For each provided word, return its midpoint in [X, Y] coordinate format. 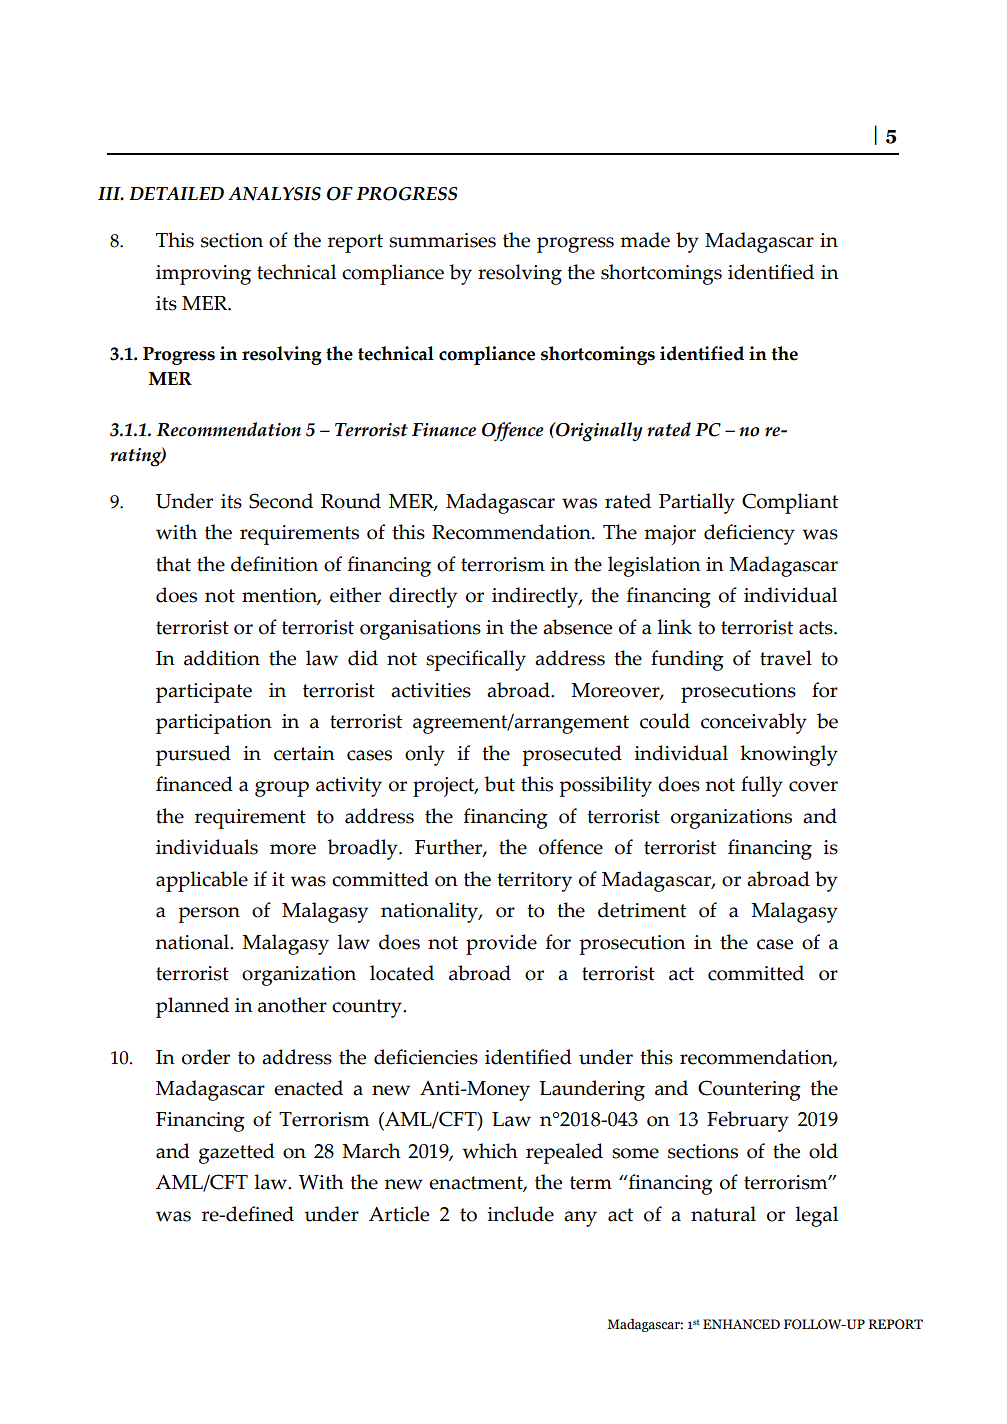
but [499, 784]
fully [762, 786]
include [520, 1214]
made [645, 240]
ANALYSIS [274, 194]
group [282, 789]
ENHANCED [741, 1324]
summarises [442, 240]
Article [399, 1214]
